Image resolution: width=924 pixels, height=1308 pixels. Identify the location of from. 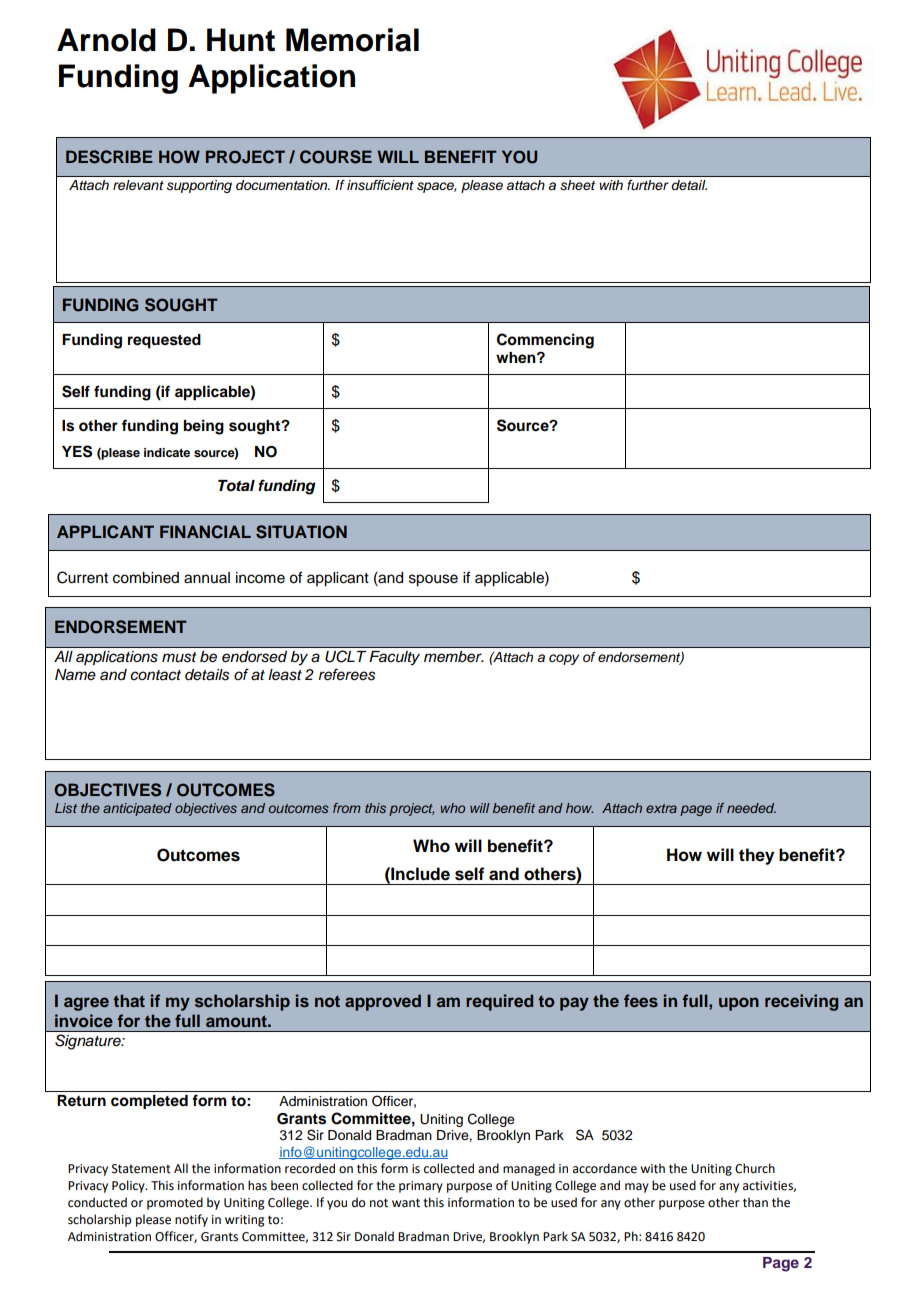
(347, 808).
